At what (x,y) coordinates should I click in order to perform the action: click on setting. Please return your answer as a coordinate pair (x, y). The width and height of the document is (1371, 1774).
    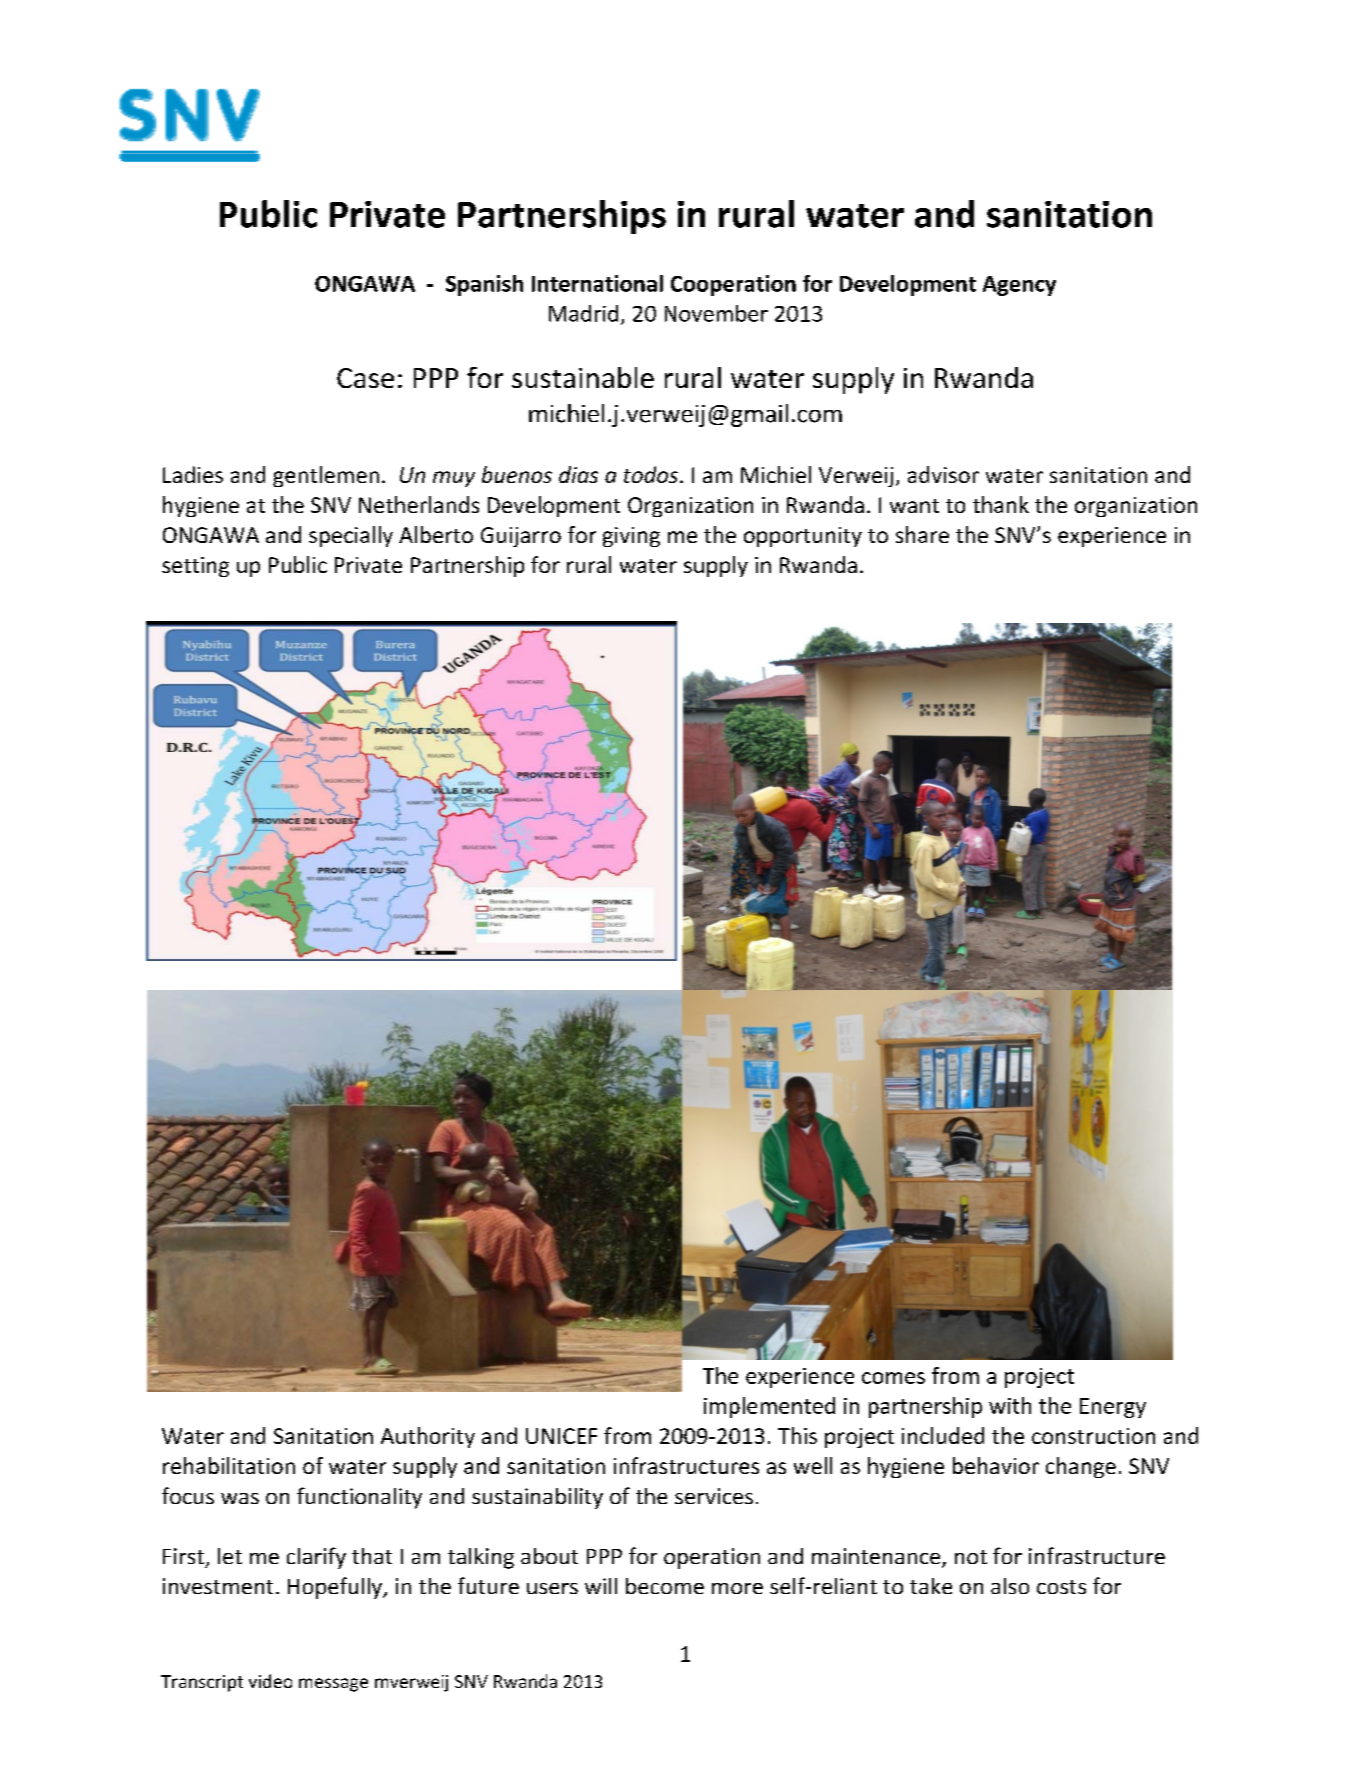
    Looking at the image, I should click on (195, 567).
